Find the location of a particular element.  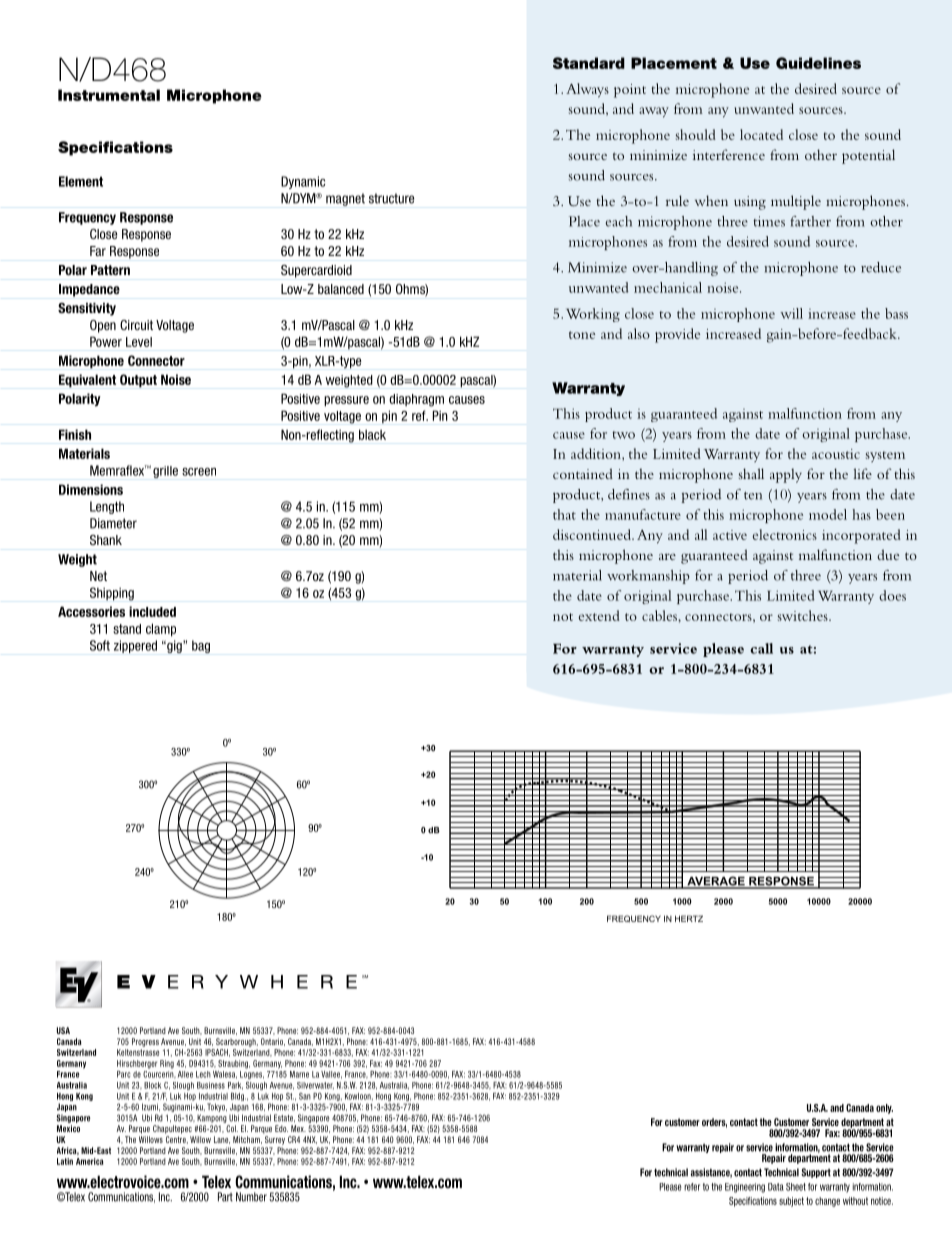

Guidelines is located at coordinates (818, 63).
